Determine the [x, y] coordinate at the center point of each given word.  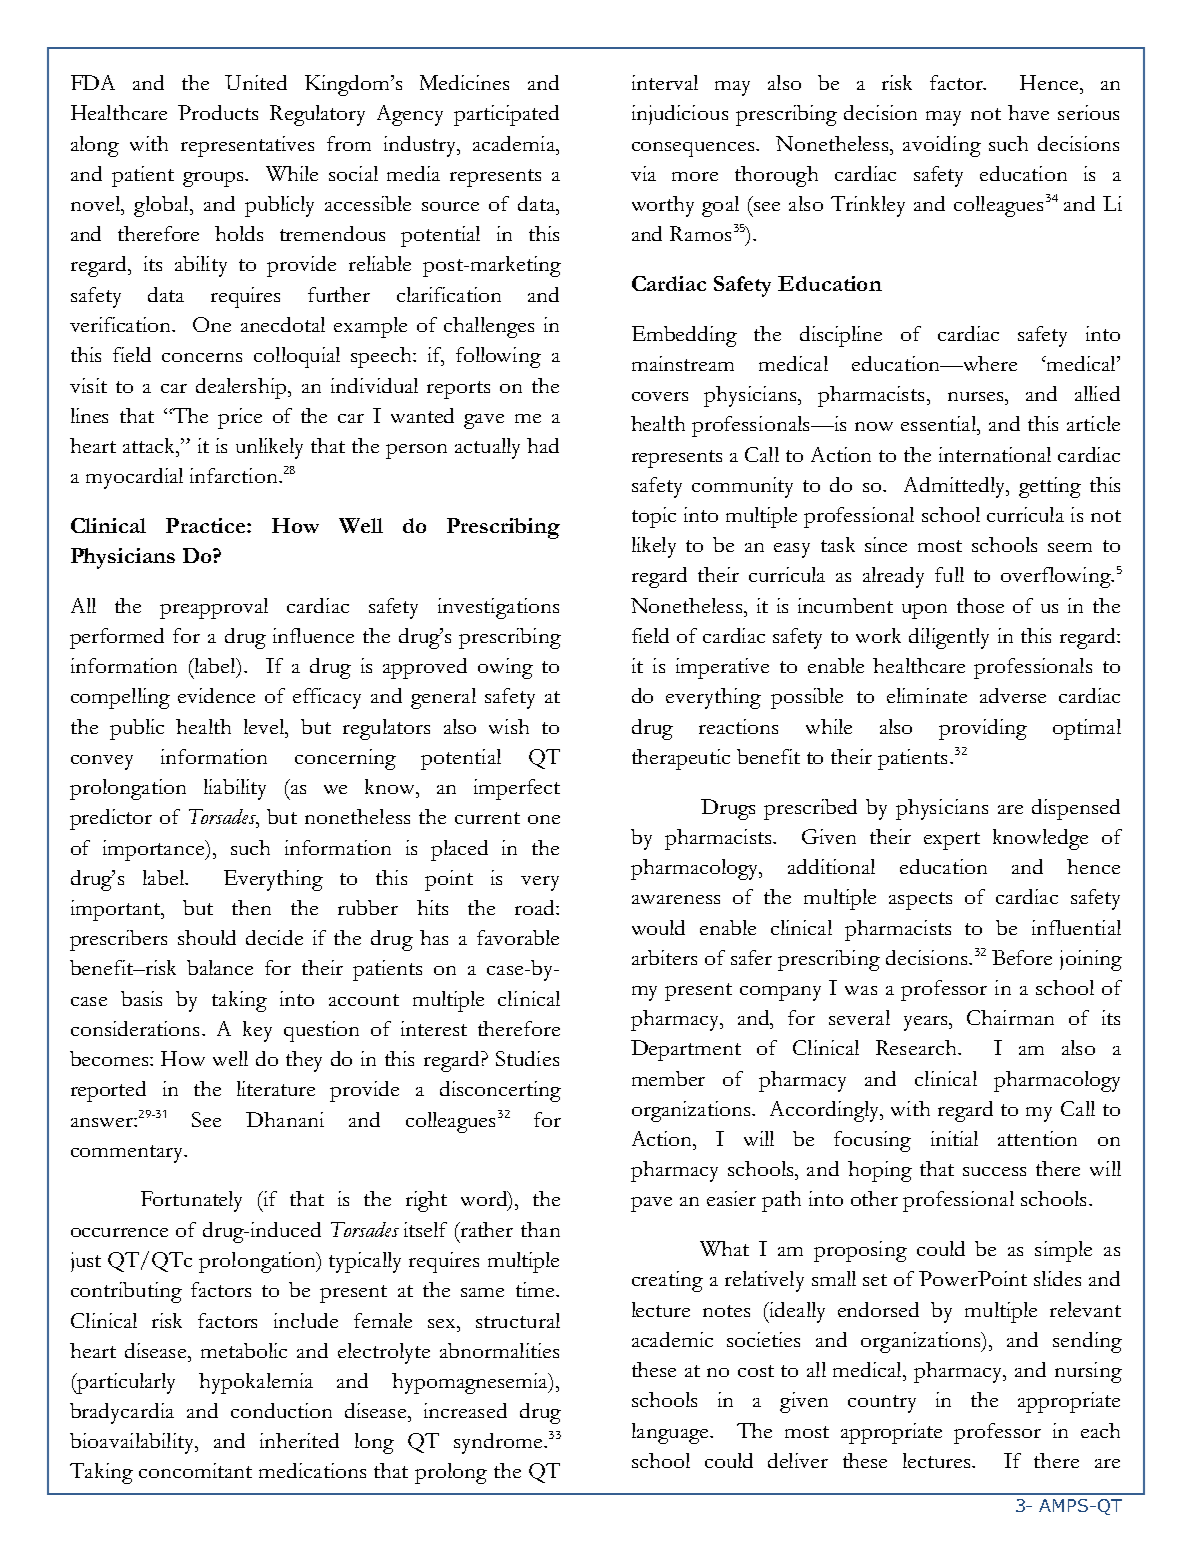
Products [218, 112]
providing [983, 729]
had [543, 445]
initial [954, 1138]
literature [276, 1088]
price [240, 418]
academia [515, 143]
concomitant [195, 1470]
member [668, 1078]
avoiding [942, 146]
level [265, 726]
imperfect [517, 789]
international [995, 454]
